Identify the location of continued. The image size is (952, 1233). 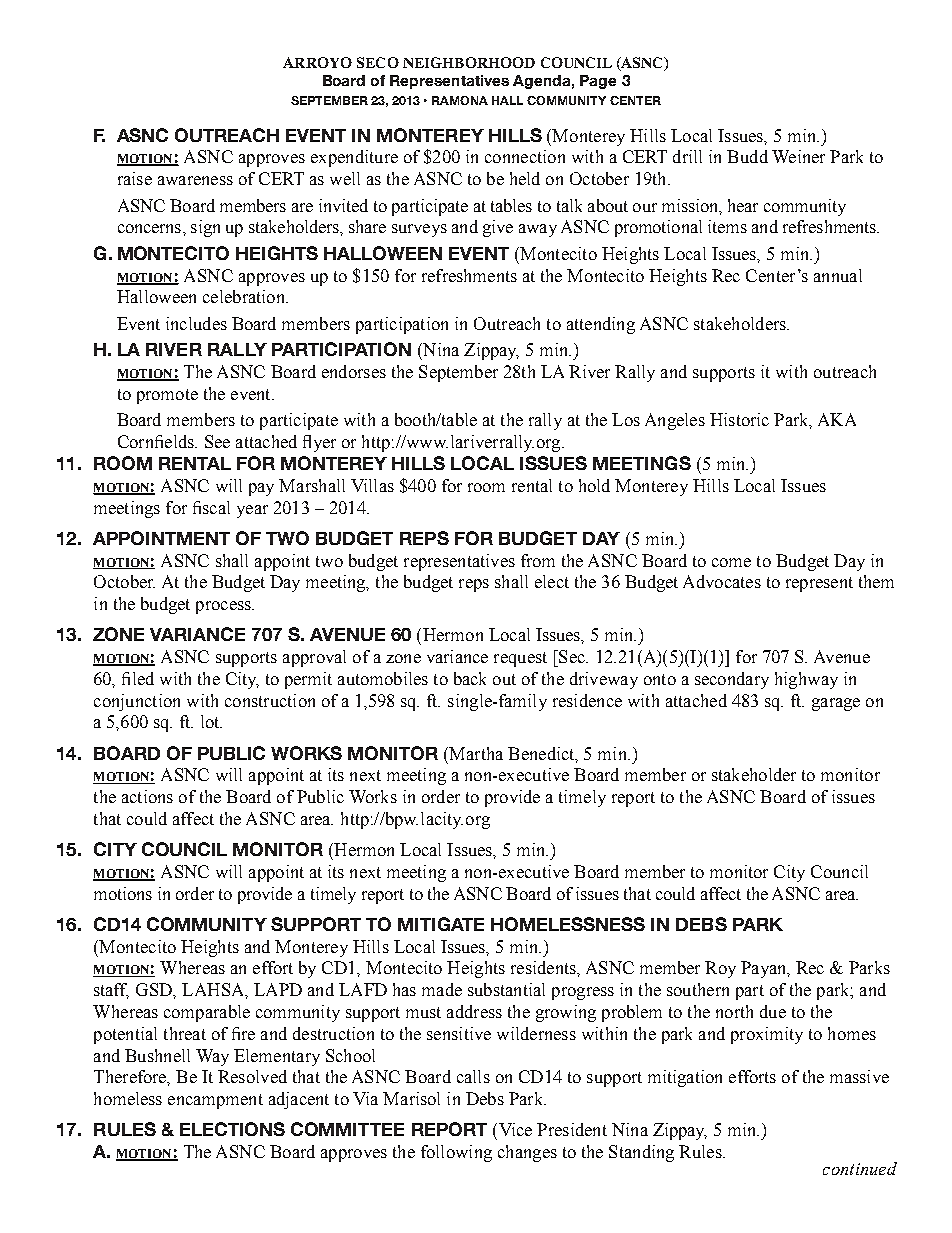
(860, 1168).
